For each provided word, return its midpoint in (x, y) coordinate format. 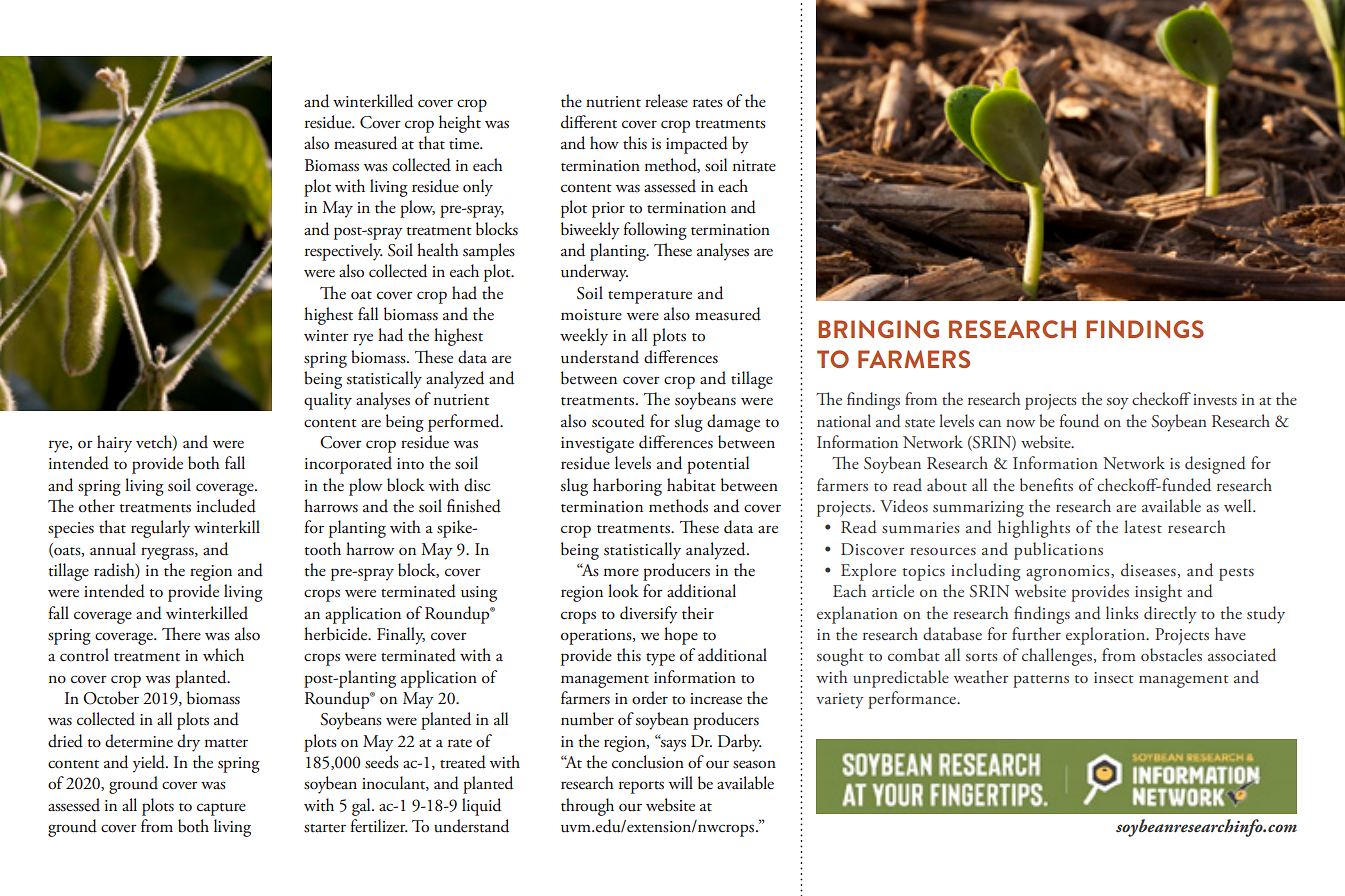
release (666, 101)
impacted (697, 145)
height (460, 124)
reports (641, 787)
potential (718, 465)
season (754, 764)
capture (221, 809)
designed (1215, 465)
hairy (114, 444)
